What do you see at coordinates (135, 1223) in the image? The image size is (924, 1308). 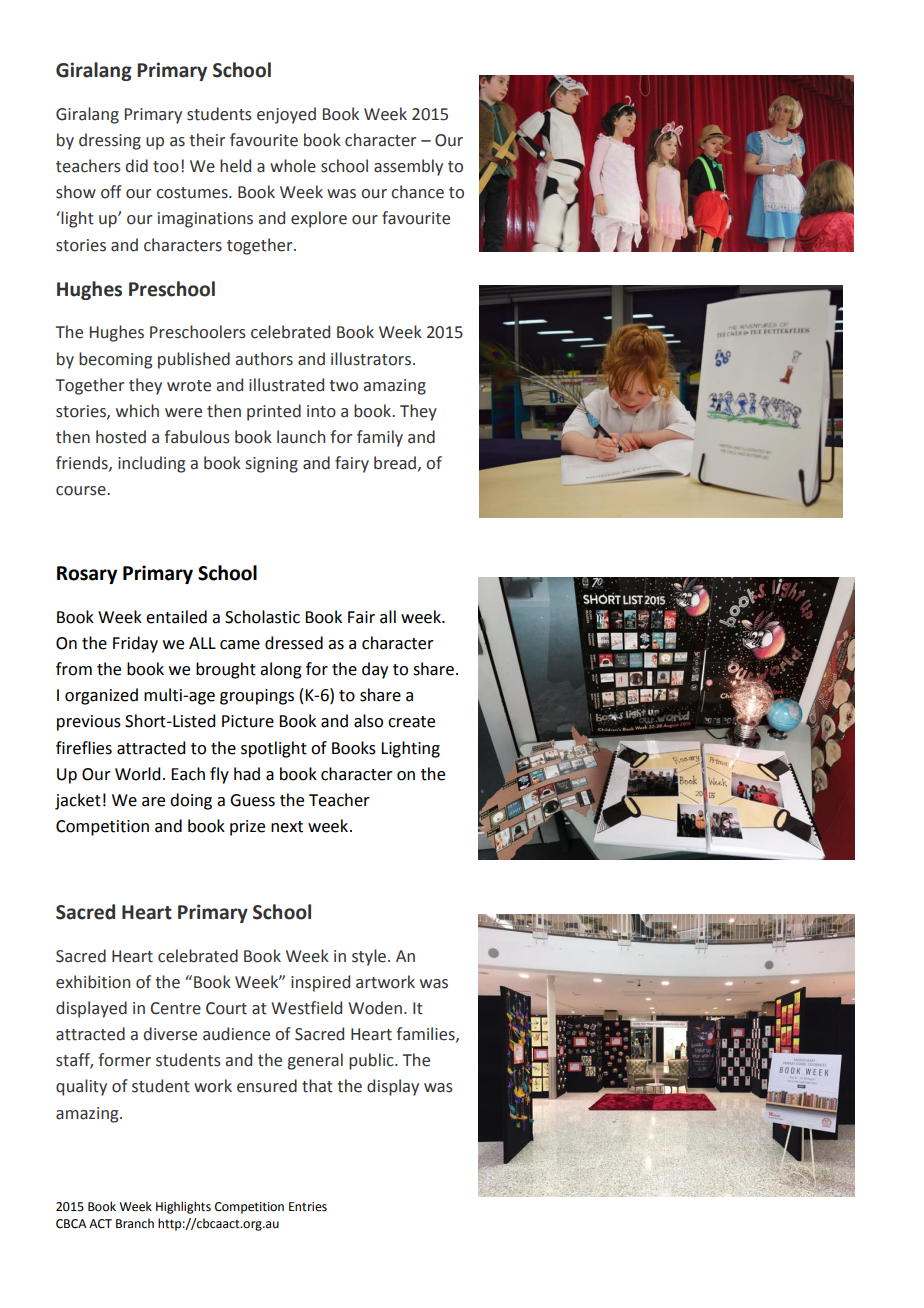 I see `Branch` at bounding box center [135, 1223].
